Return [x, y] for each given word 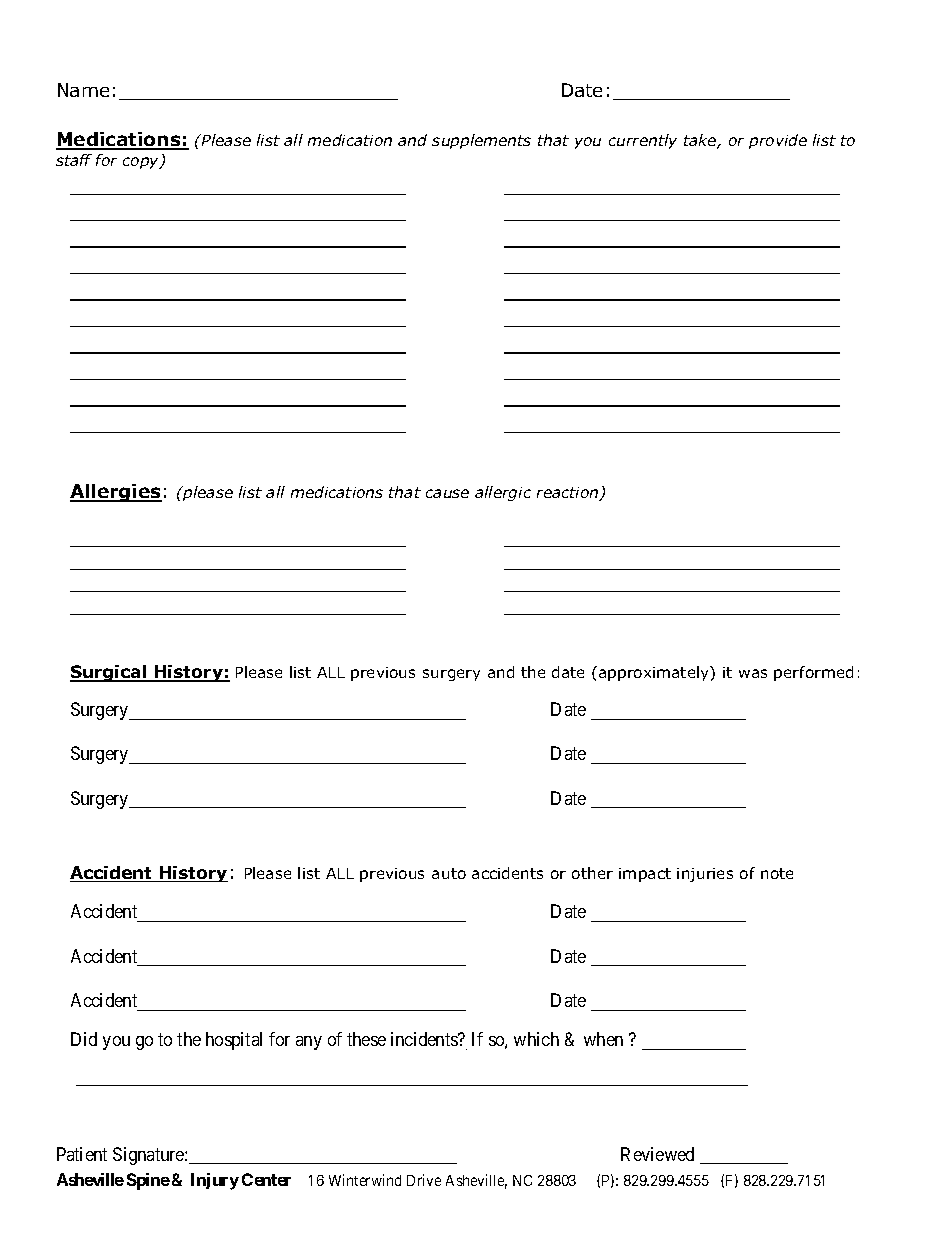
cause [447, 493]
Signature [149, 1156]
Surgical [109, 673]
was [753, 673]
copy [142, 163]
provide [778, 141]
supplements [481, 141]
